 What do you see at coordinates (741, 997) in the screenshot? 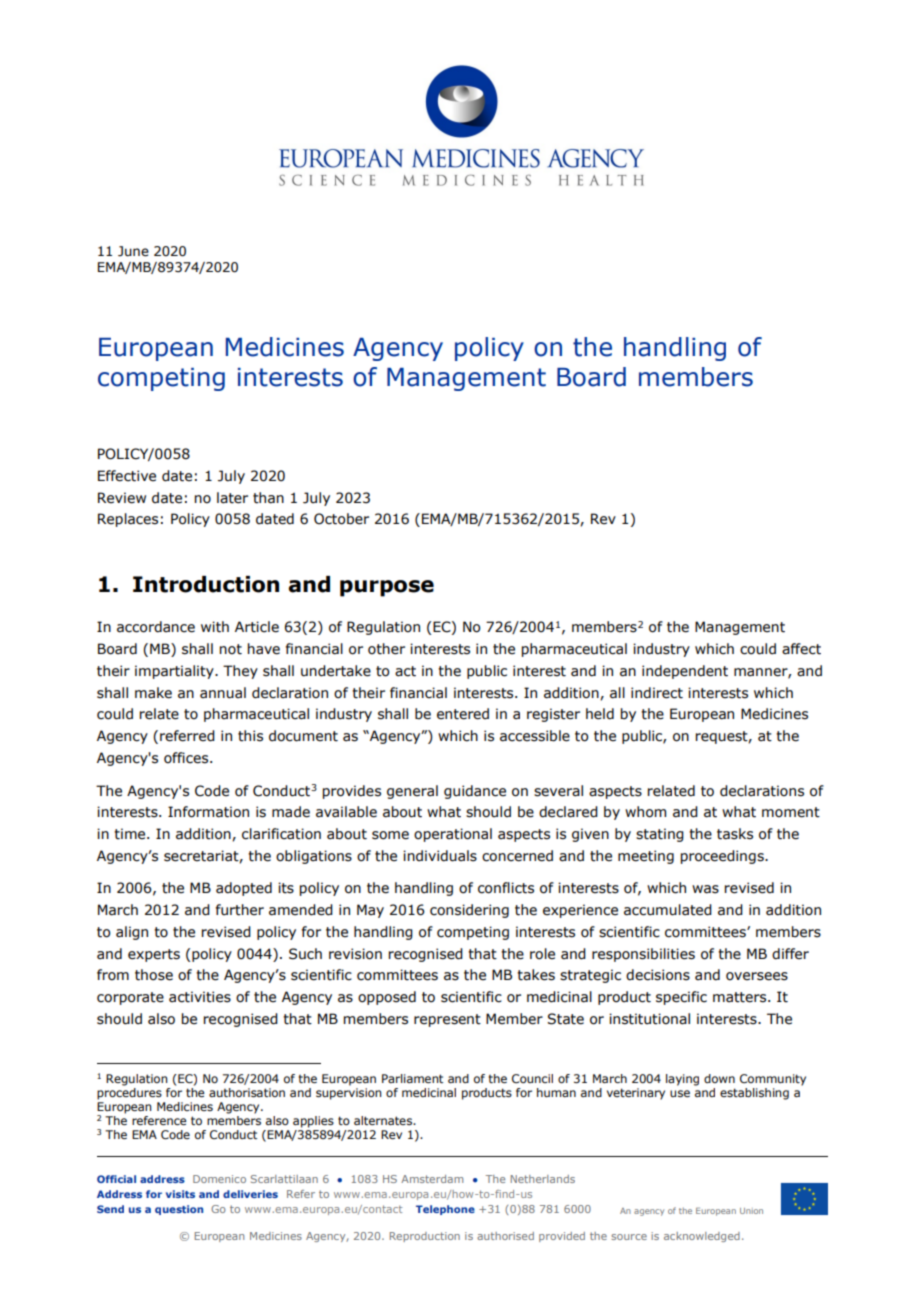
I see `matters` at bounding box center [741, 997].
